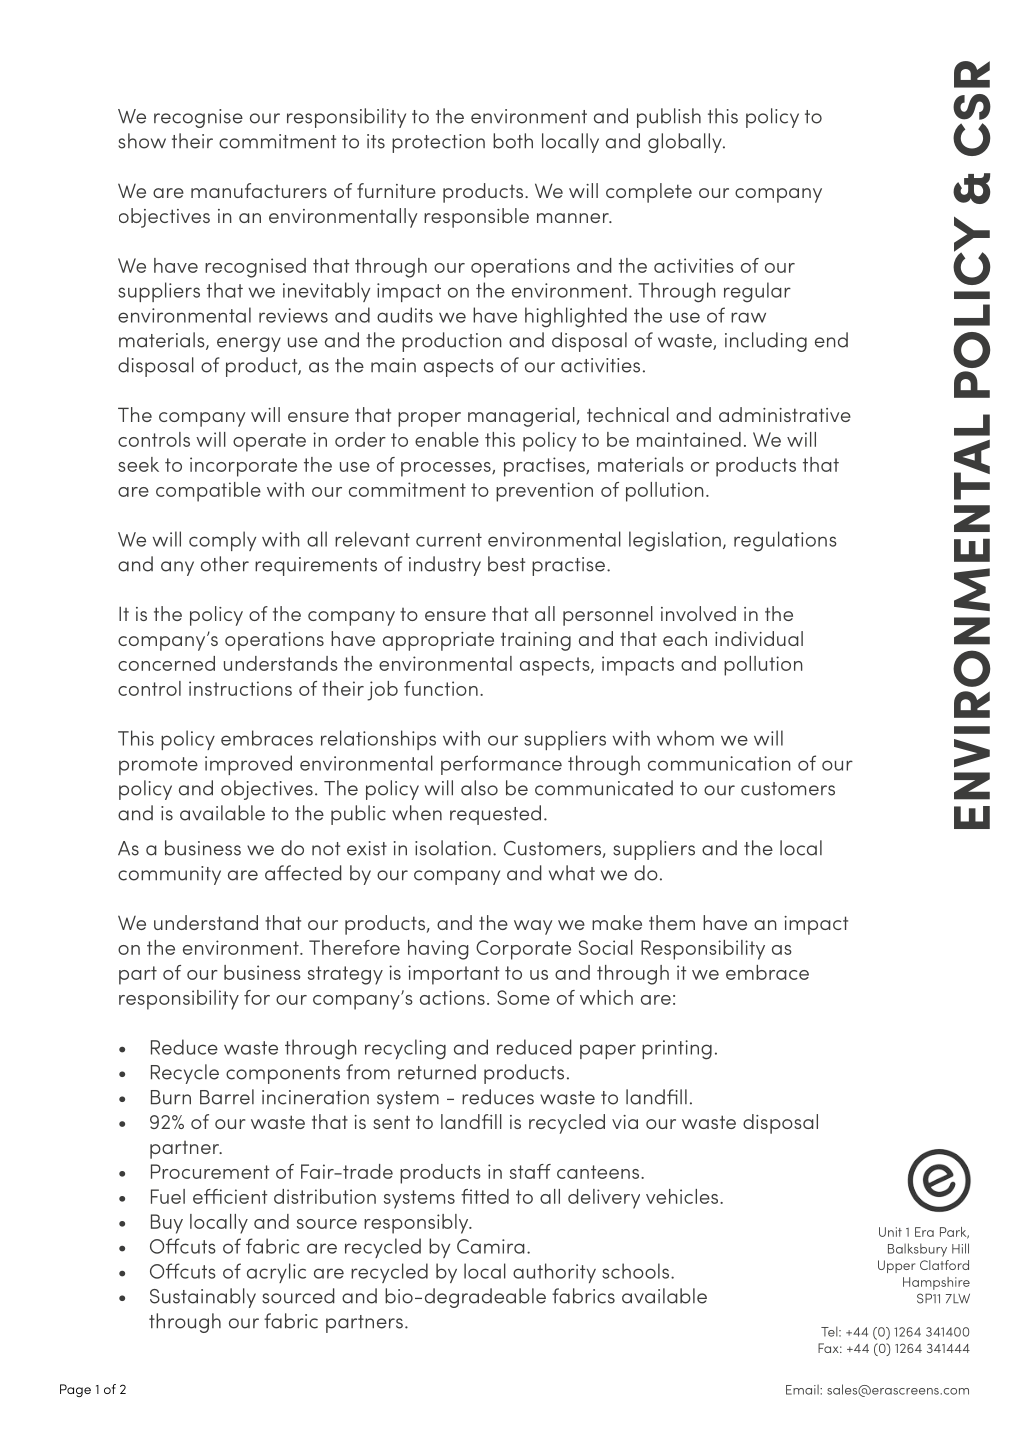  What do you see at coordinates (686, 143) in the screenshot?
I see `globally` at bounding box center [686, 143].
